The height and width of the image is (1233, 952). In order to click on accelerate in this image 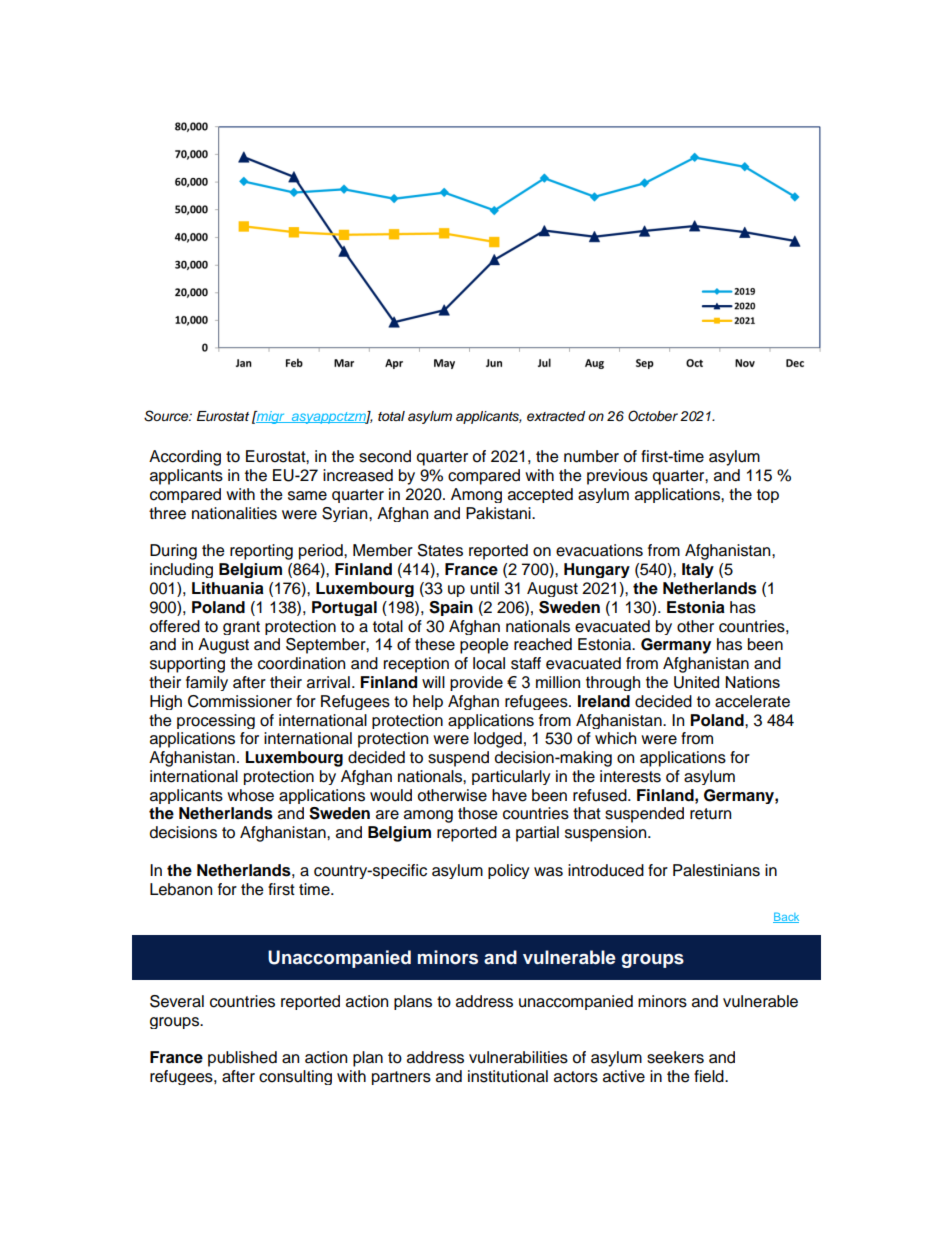, I will do `click(752, 701)`.
